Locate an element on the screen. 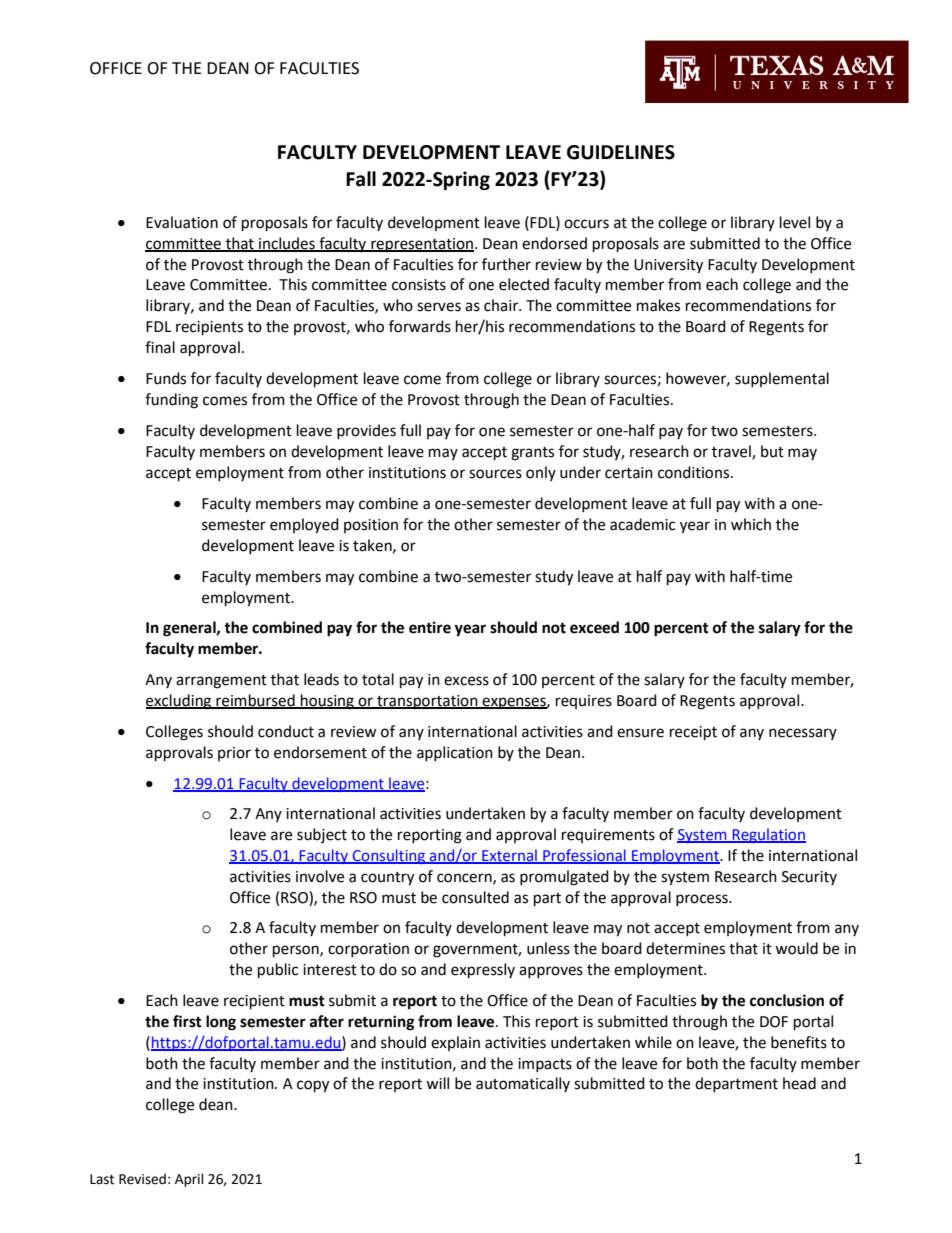 The width and height of the screenshot is (952, 1233). will is located at coordinates (437, 1083).
